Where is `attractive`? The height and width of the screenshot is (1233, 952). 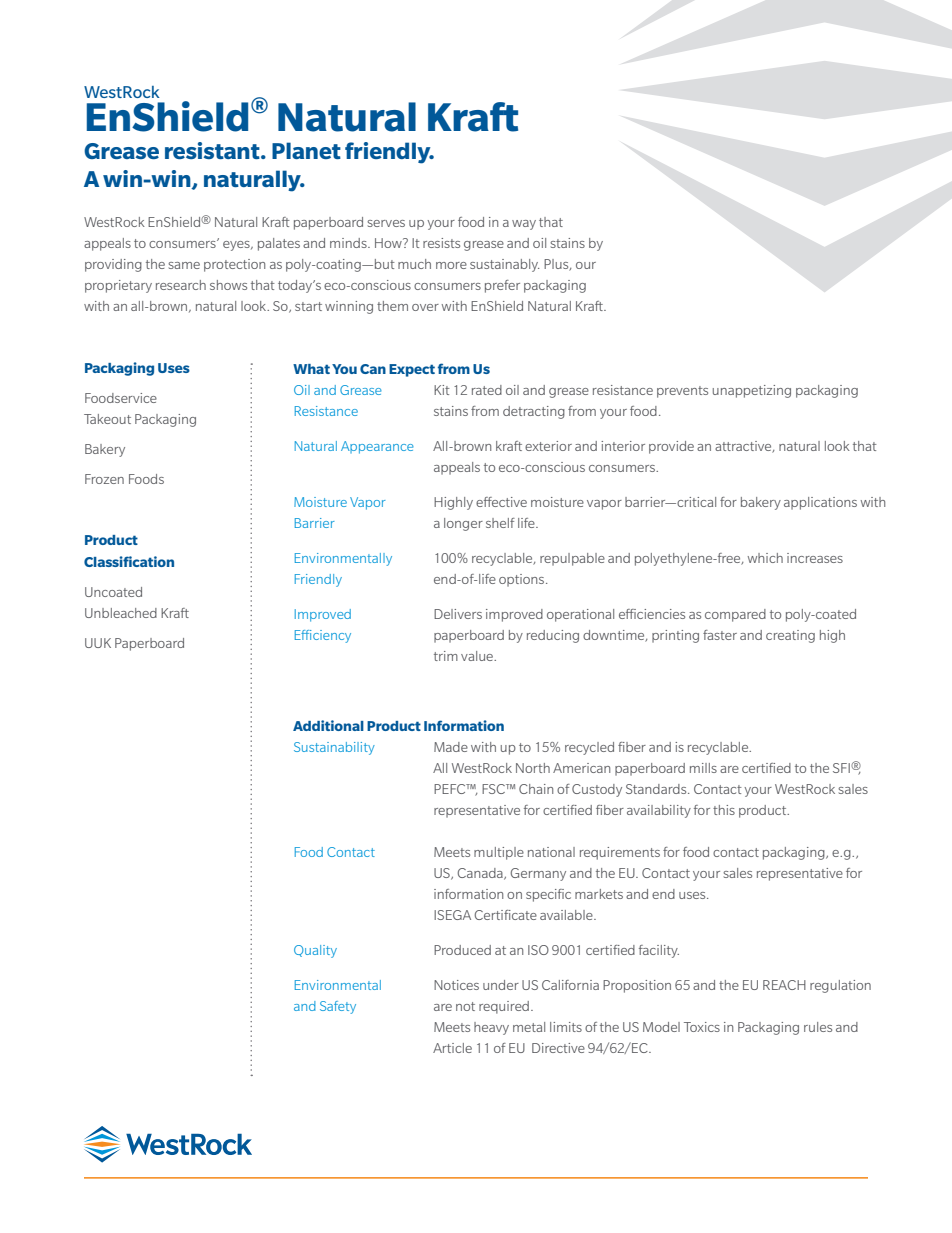 attractive is located at coordinates (744, 447).
